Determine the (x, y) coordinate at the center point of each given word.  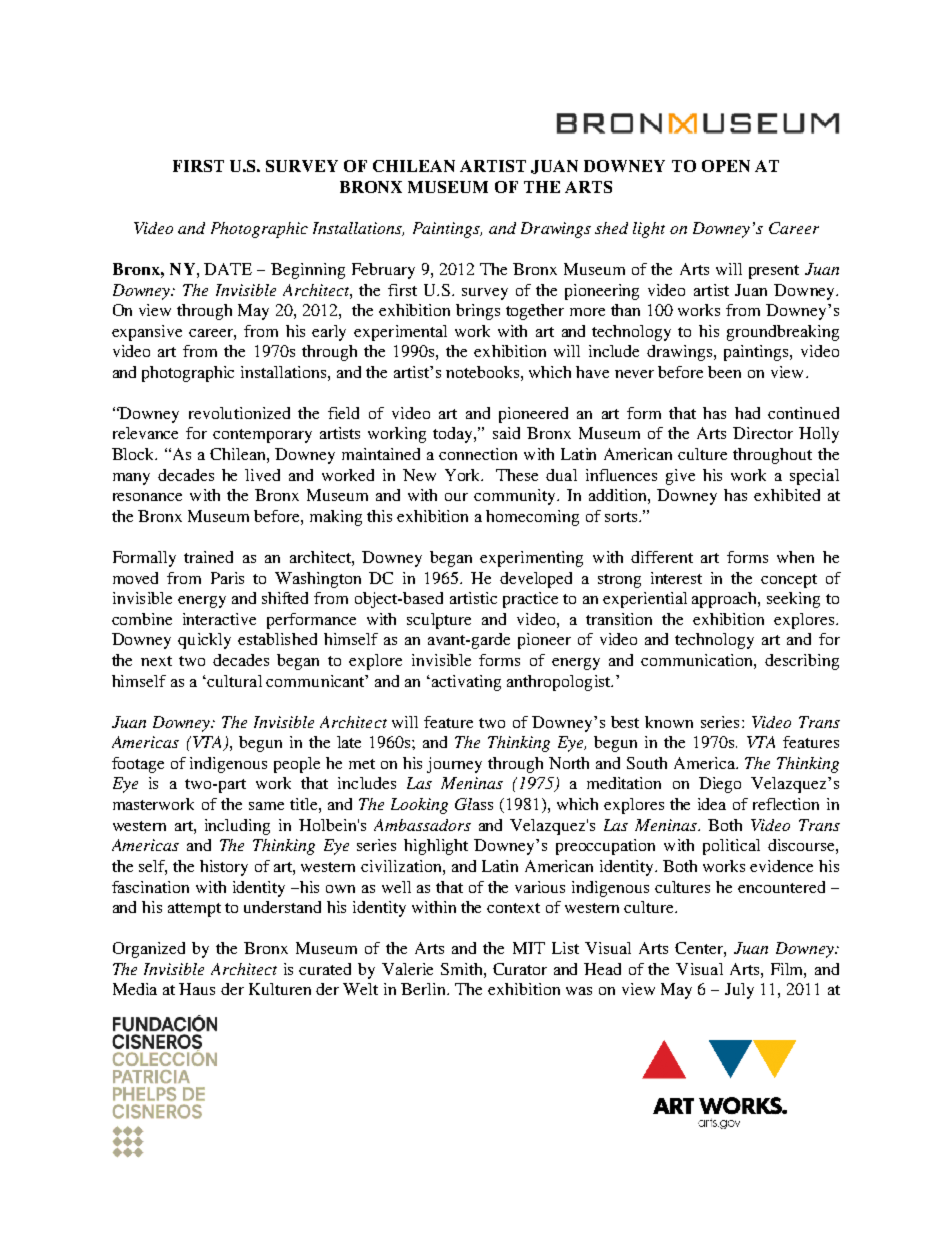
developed (536, 580)
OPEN (726, 166)
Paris (227, 578)
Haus (197, 989)
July (739, 991)
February (383, 271)
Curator (520, 969)
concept (789, 581)
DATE (228, 269)
